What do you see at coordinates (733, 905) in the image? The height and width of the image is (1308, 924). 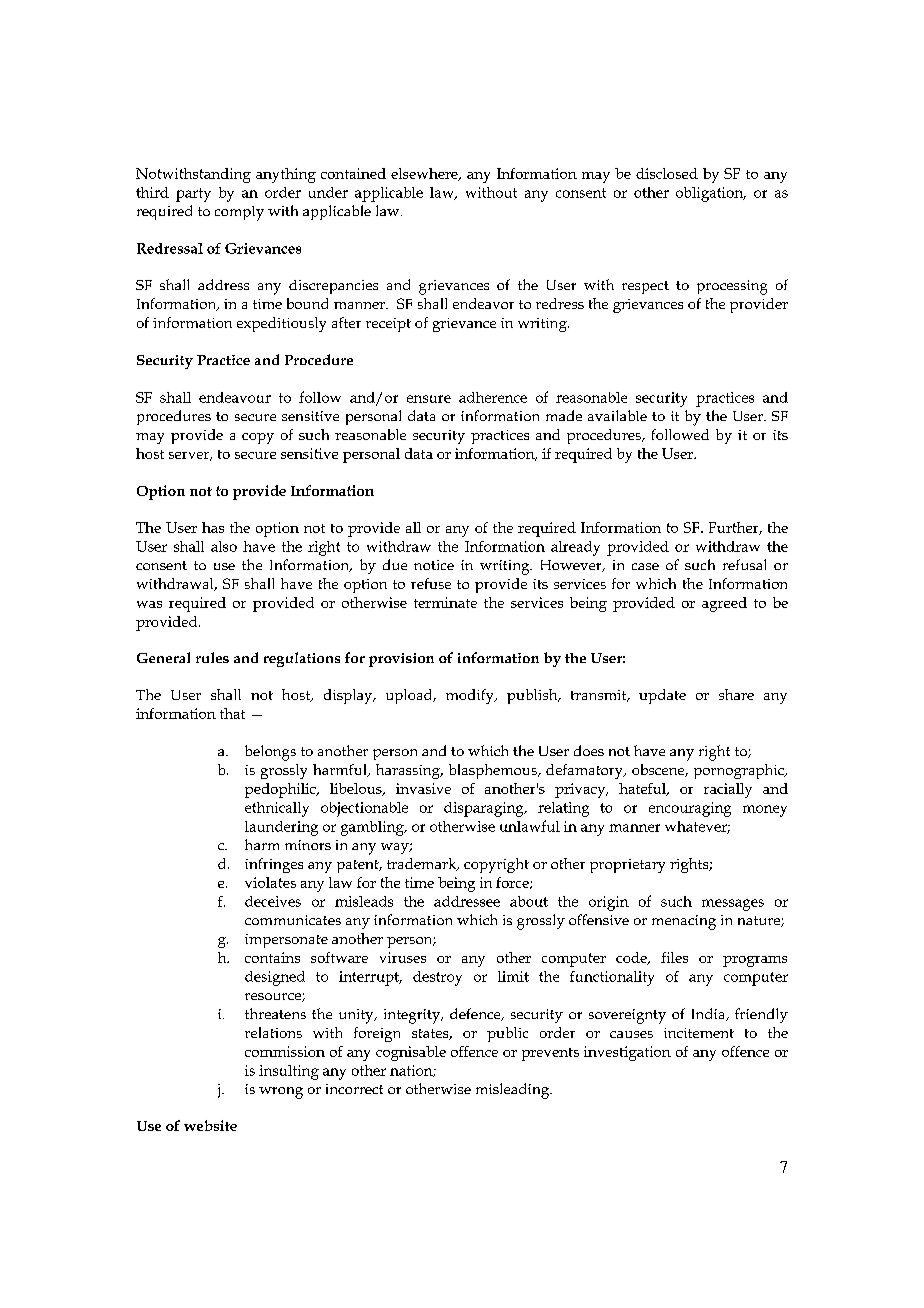 I see `messages` at bounding box center [733, 905].
